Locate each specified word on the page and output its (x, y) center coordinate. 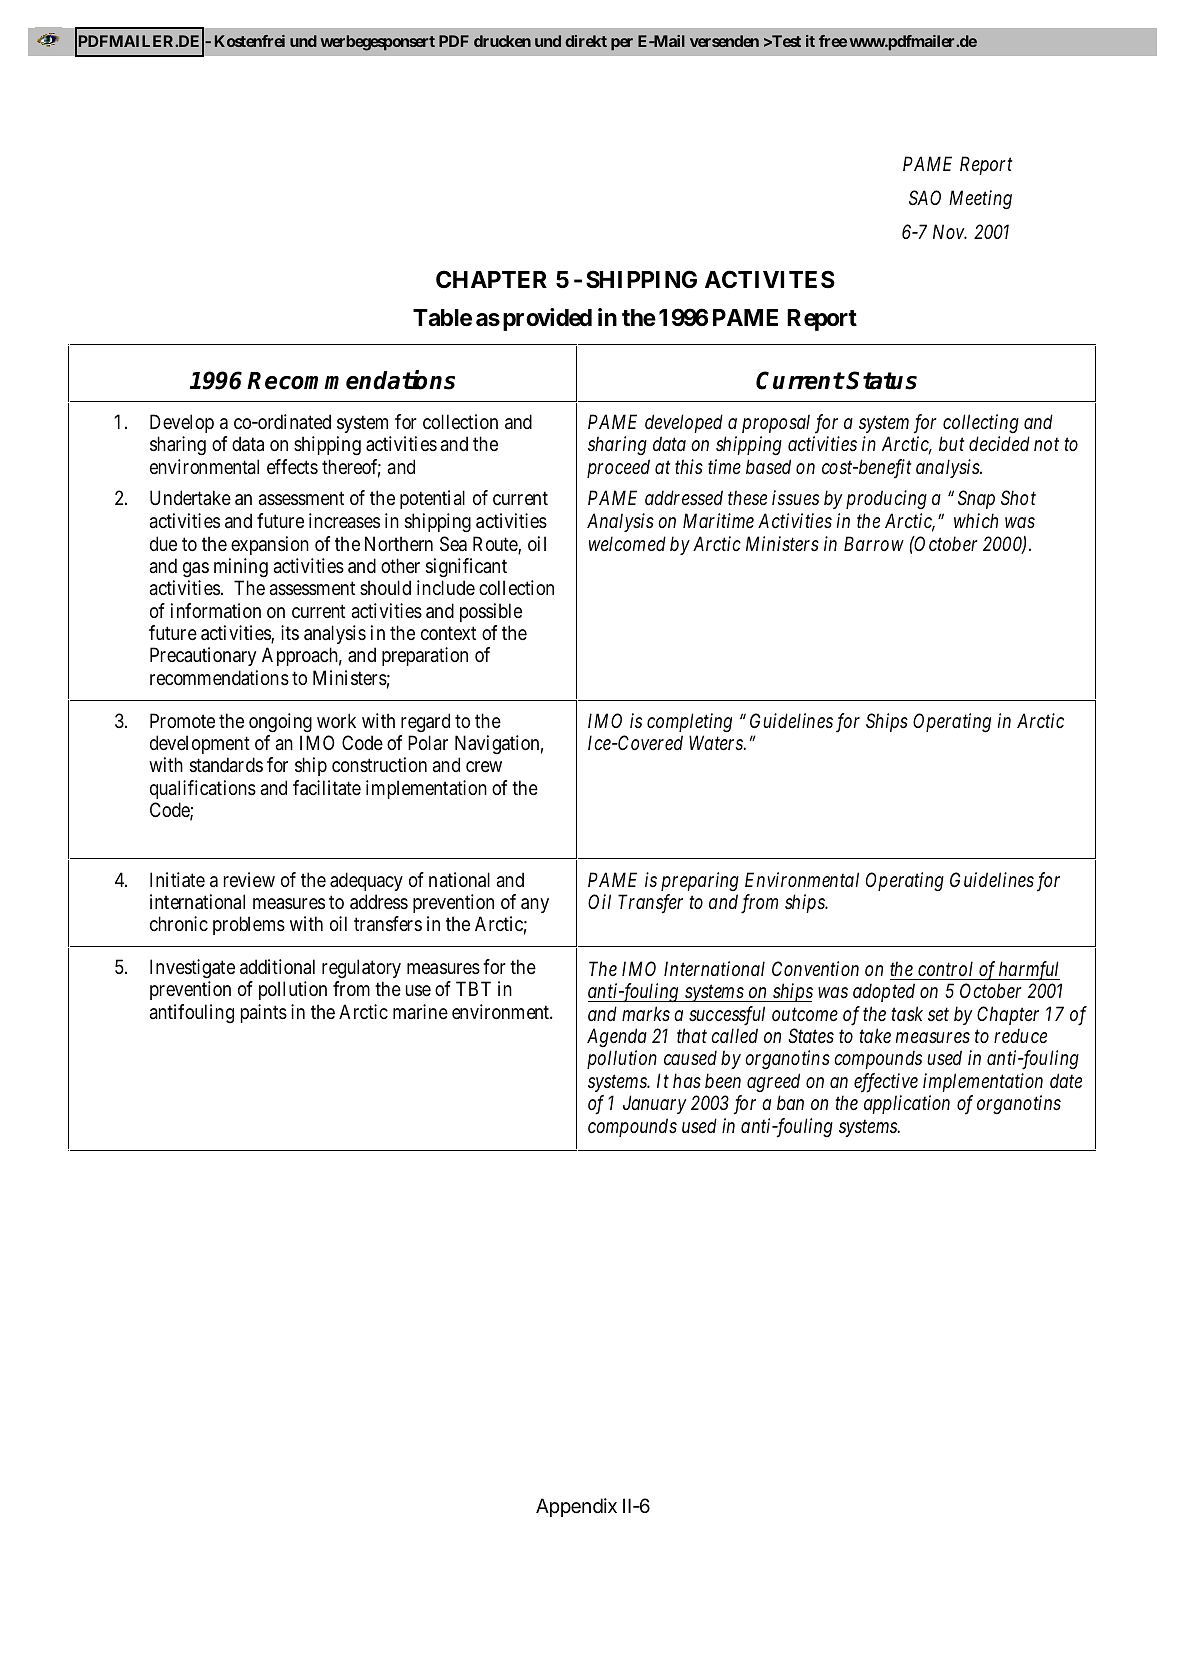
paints (264, 1013)
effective (886, 1083)
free (833, 41)
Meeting (980, 199)
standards (226, 765)
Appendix (576, 1507)
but (952, 443)
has (687, 1080)
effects (292, 466)
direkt (586, 41)
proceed (618, 468)
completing (689, 723)
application (907, 1104)
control (945, 968)
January (654, 1105)
